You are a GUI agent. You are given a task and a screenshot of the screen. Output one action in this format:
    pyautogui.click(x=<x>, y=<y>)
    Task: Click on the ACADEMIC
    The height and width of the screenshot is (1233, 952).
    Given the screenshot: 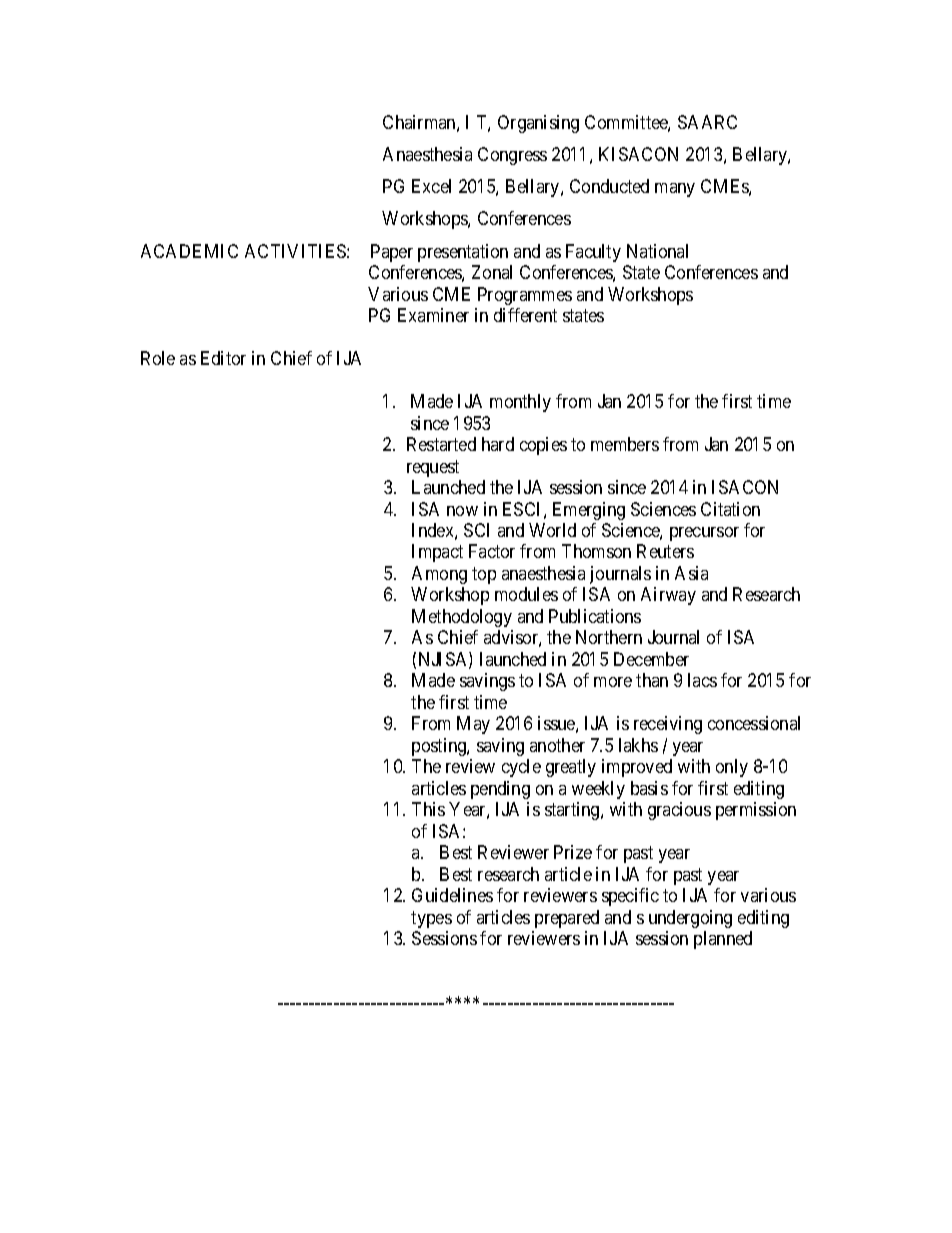 What is the action you would take?
    pyautogui.click(x=189, y=251)
